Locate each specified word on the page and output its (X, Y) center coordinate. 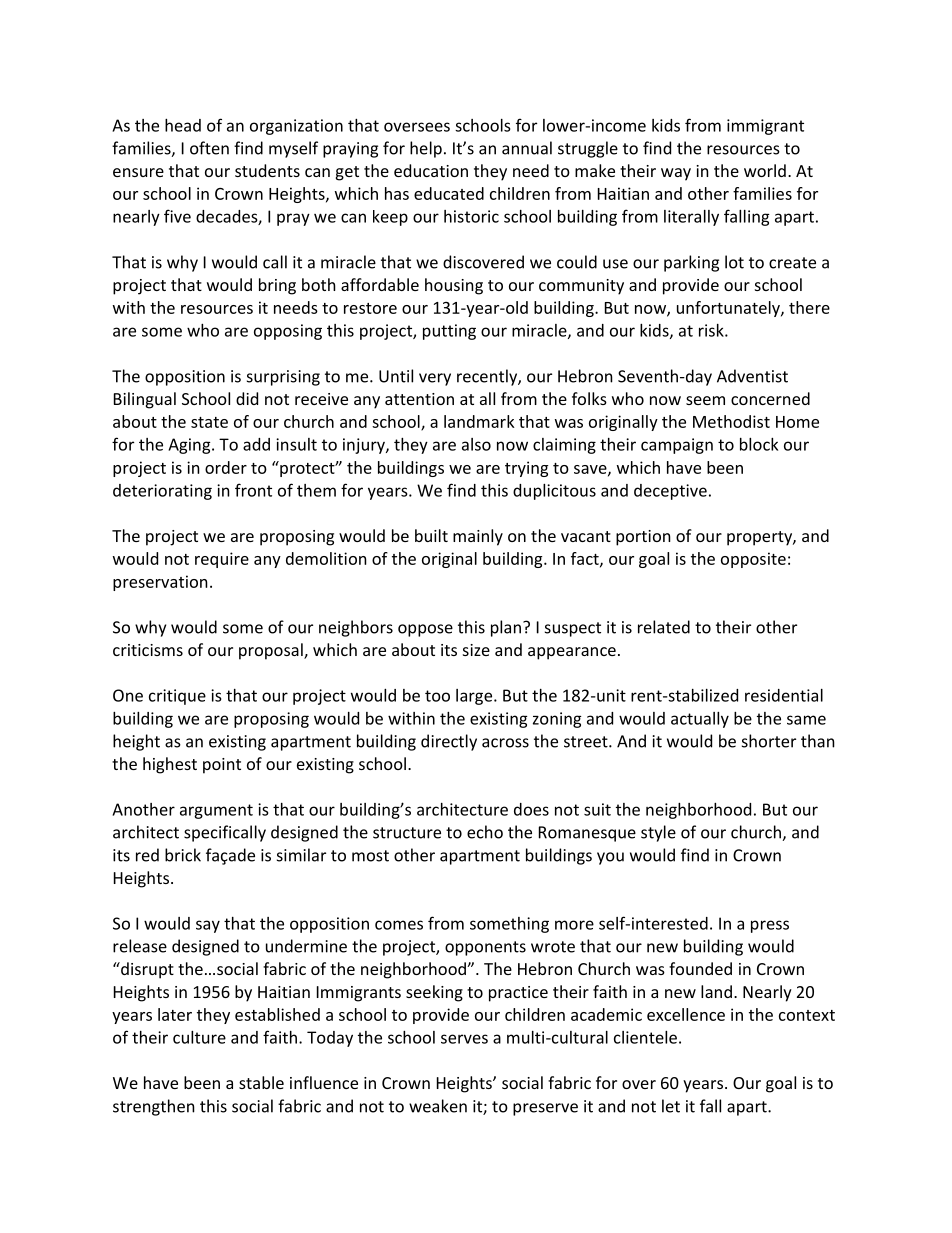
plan (506, 628)
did (247, 398)
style (658, 833)
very (435, 379)
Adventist (752, 376)
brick (183, 855)
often (209, 148)
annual (527, 148)
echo (485, 832)
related (664, 627)
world (765, 170)
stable (261, 1082)
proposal (272, 651)
